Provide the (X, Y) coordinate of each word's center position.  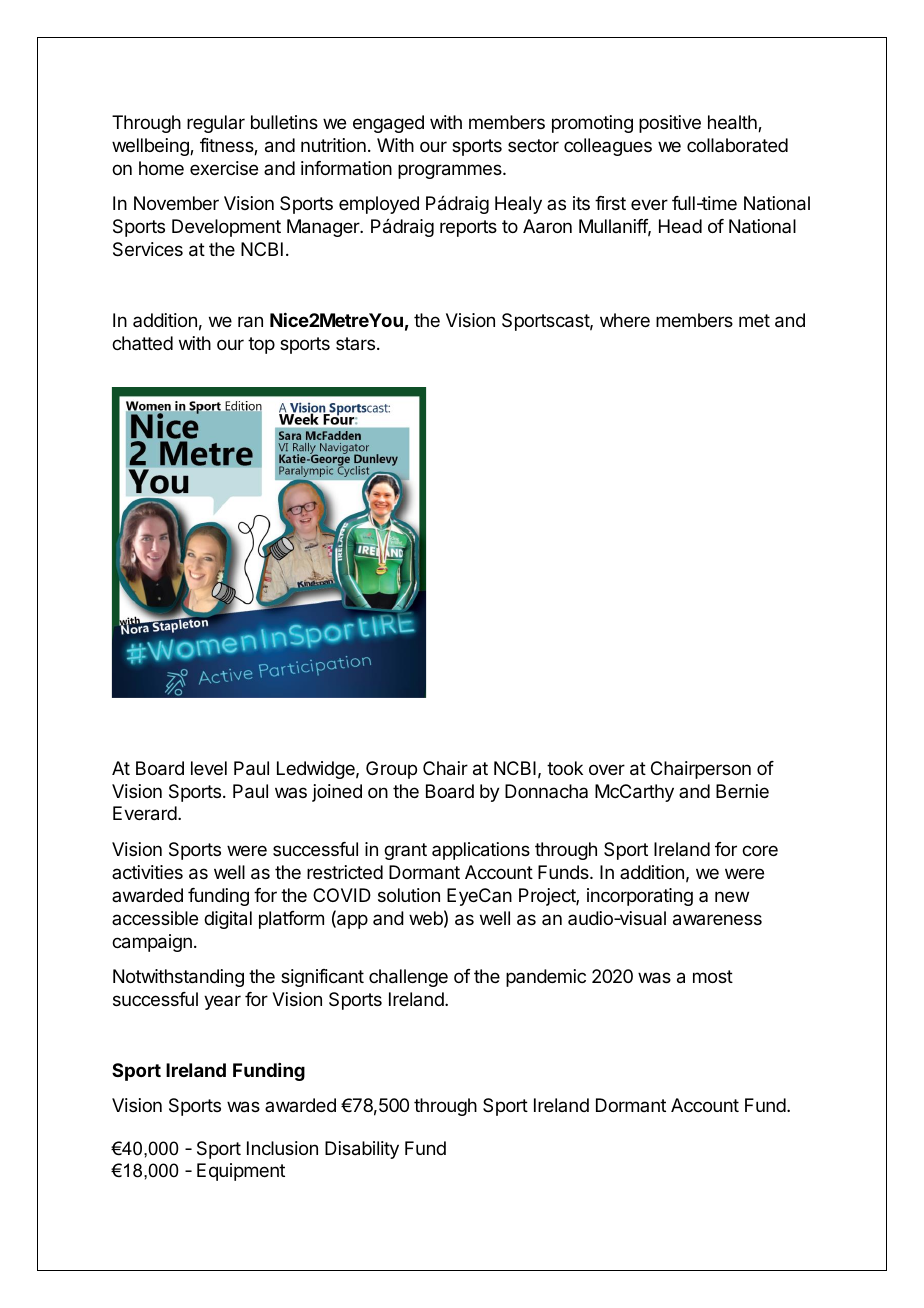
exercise (224, 168)
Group (391, 770)
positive (670, 124)
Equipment (241, 1172)
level (209, 768)
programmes (451, 171)
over (607, 769)
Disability (362, 1150)
